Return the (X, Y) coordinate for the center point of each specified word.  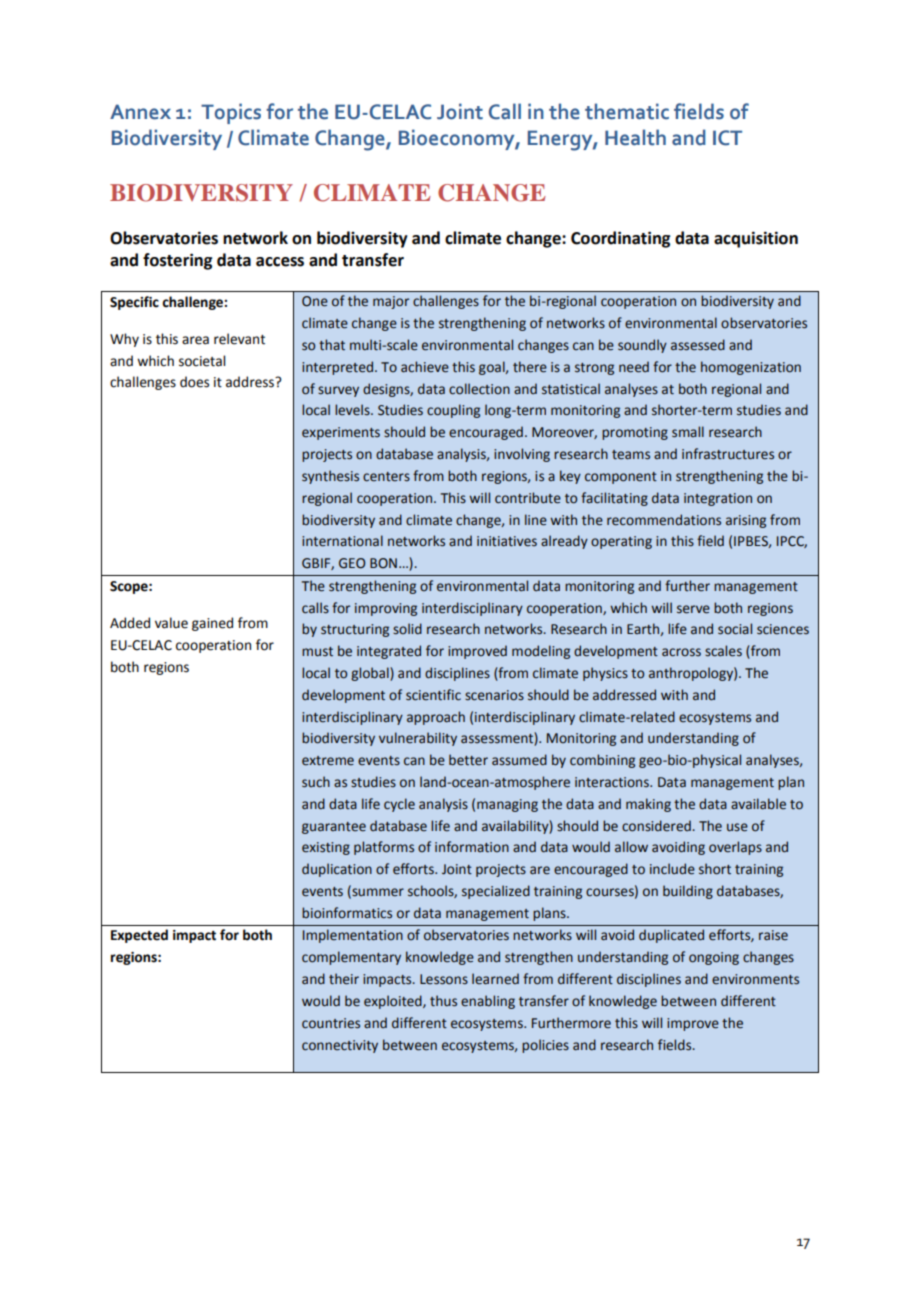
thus (443, 1001)
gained (212, 624)
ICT (727, 138)
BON (383, 563)
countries (331, 1023)
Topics (231, 113)
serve (693, 609)
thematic (627, 111)
